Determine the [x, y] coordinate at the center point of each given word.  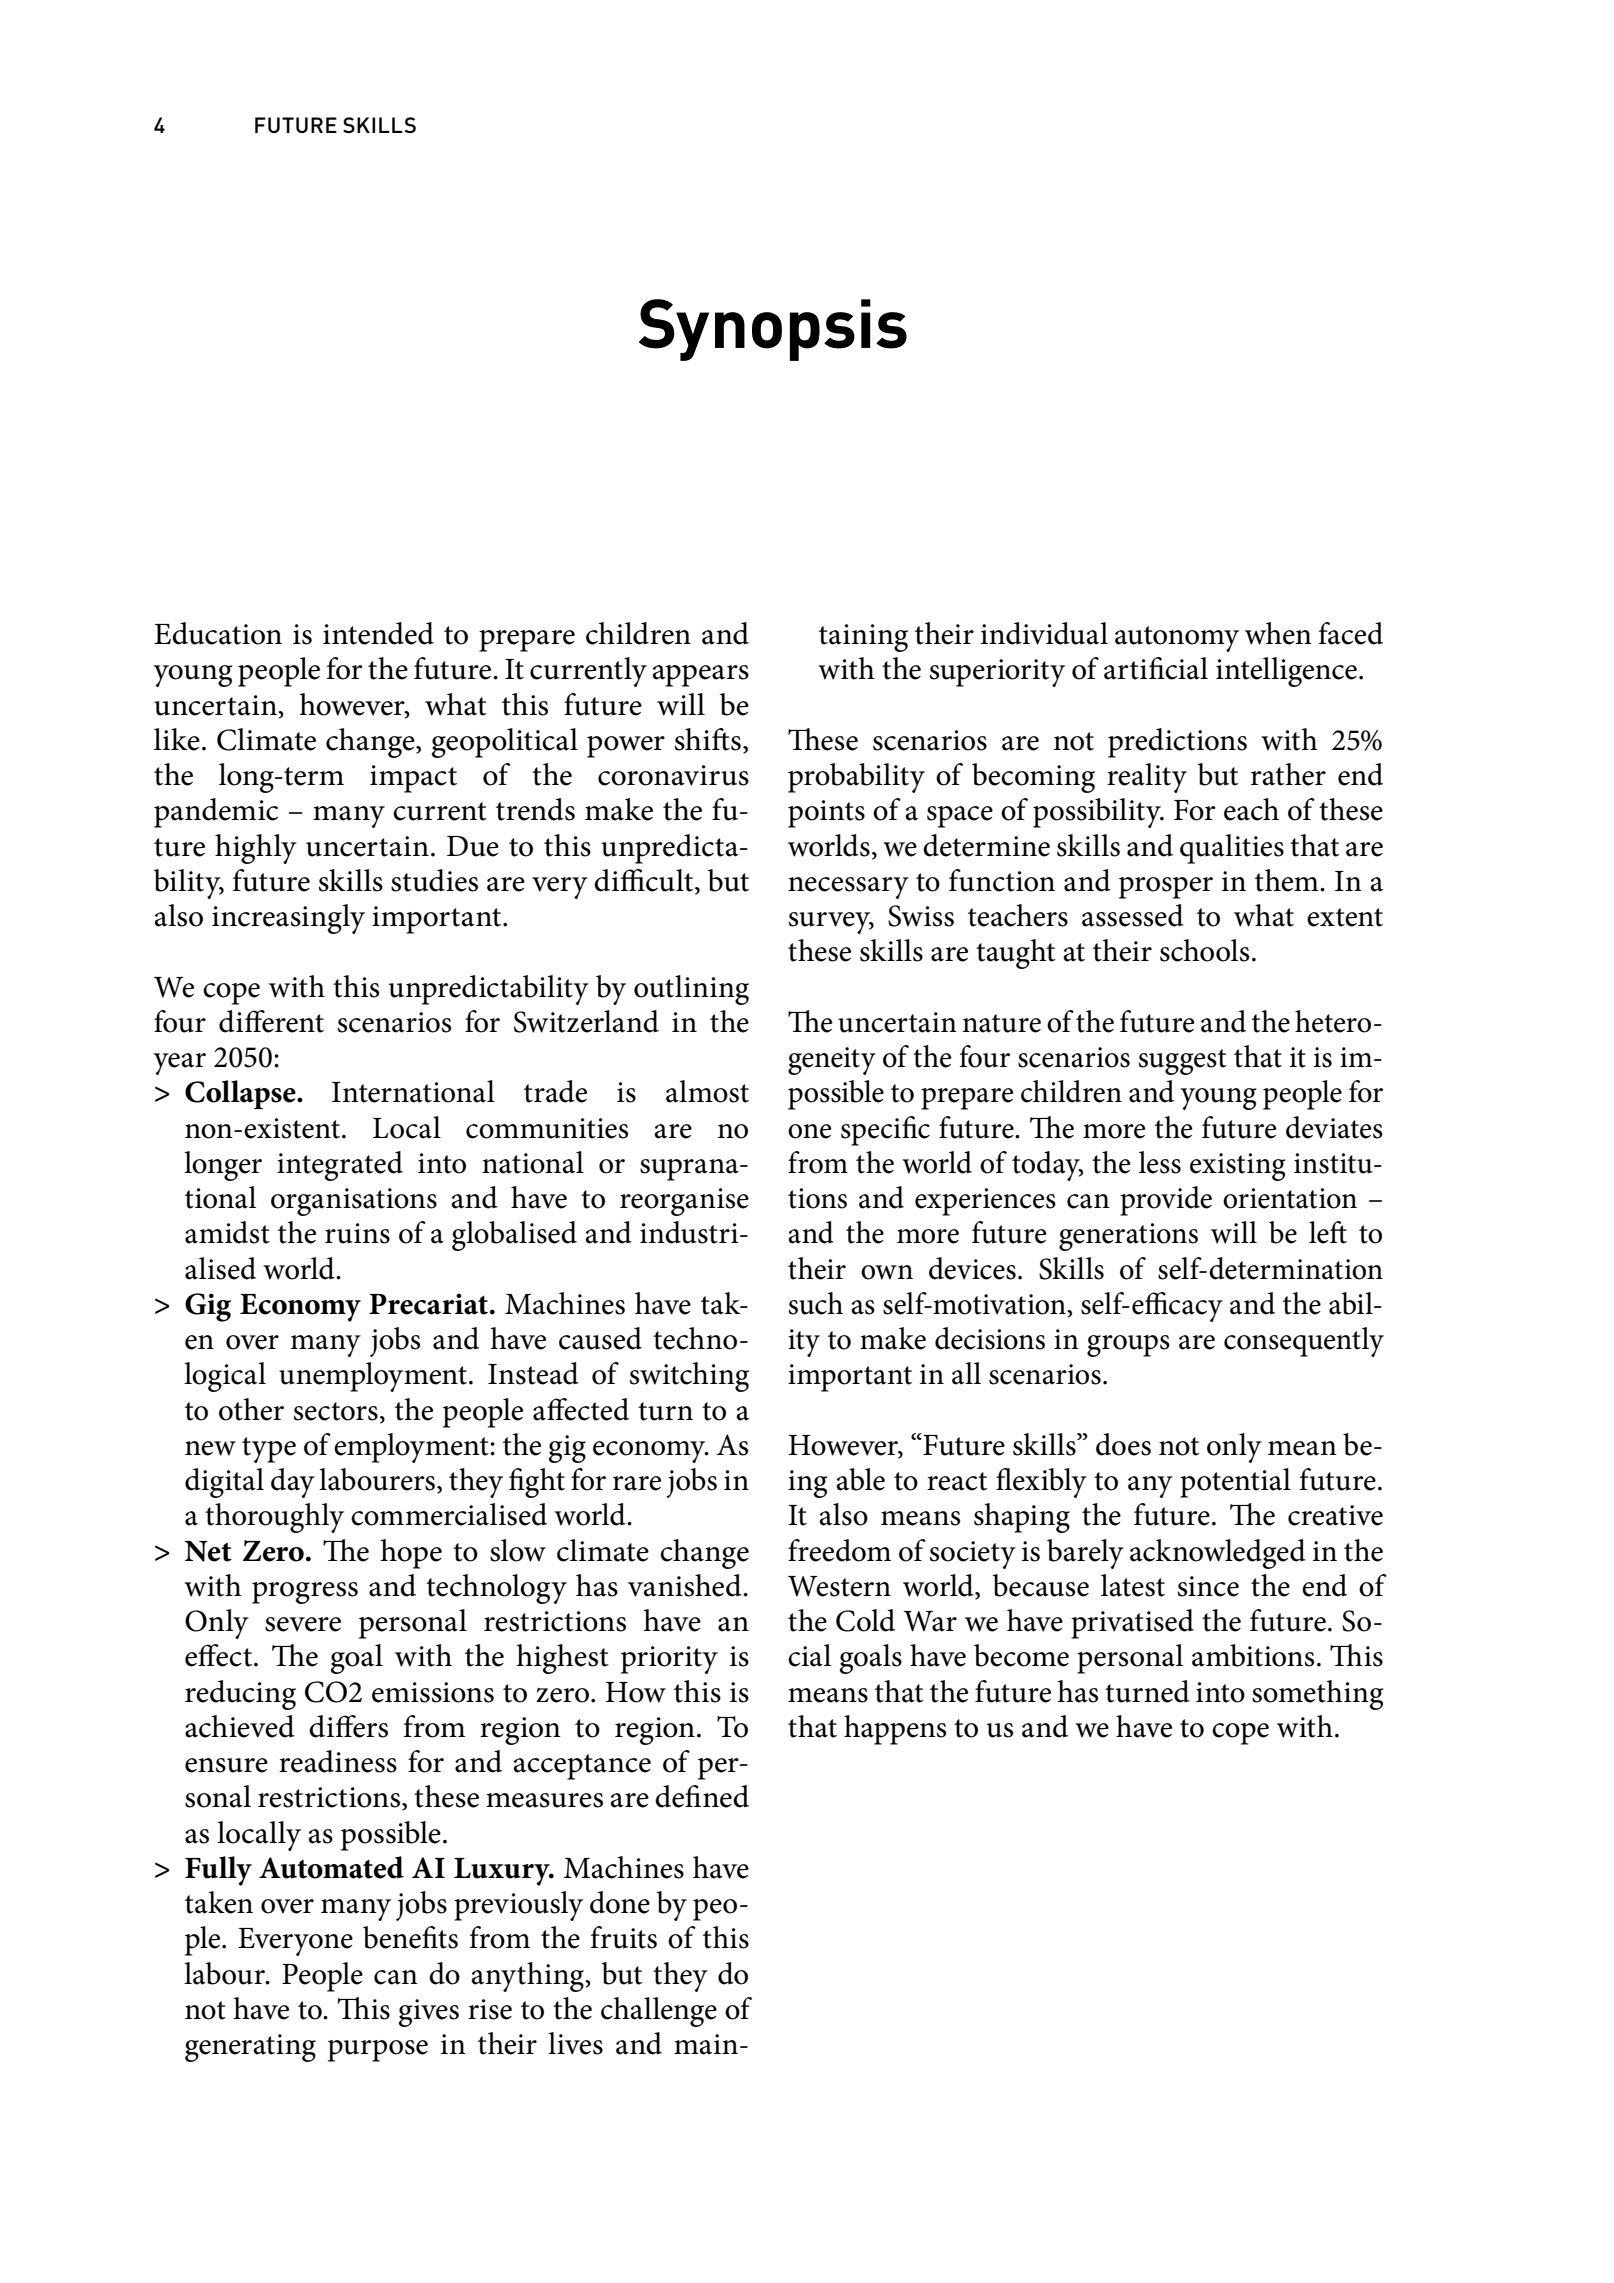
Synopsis [773, 330]
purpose [378, 2051]
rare [637, 1483]
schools [1204, 950]
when [1278, 633]
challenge [659, 2012]
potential [1235, 1483]
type [269, 1450]
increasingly [288, 919]
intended [378, 633]
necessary [848, 888]
